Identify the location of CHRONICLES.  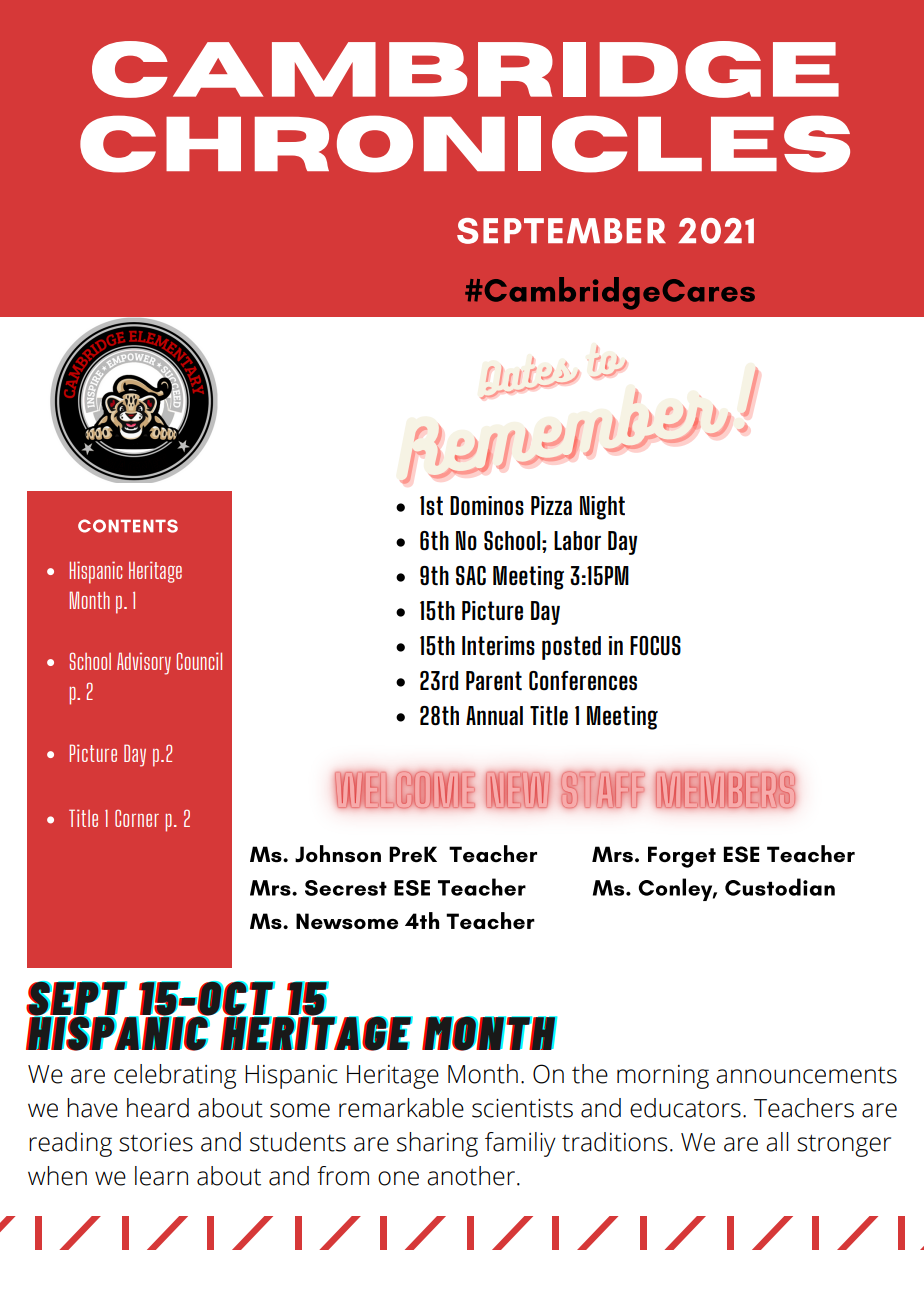
(465, 144).
